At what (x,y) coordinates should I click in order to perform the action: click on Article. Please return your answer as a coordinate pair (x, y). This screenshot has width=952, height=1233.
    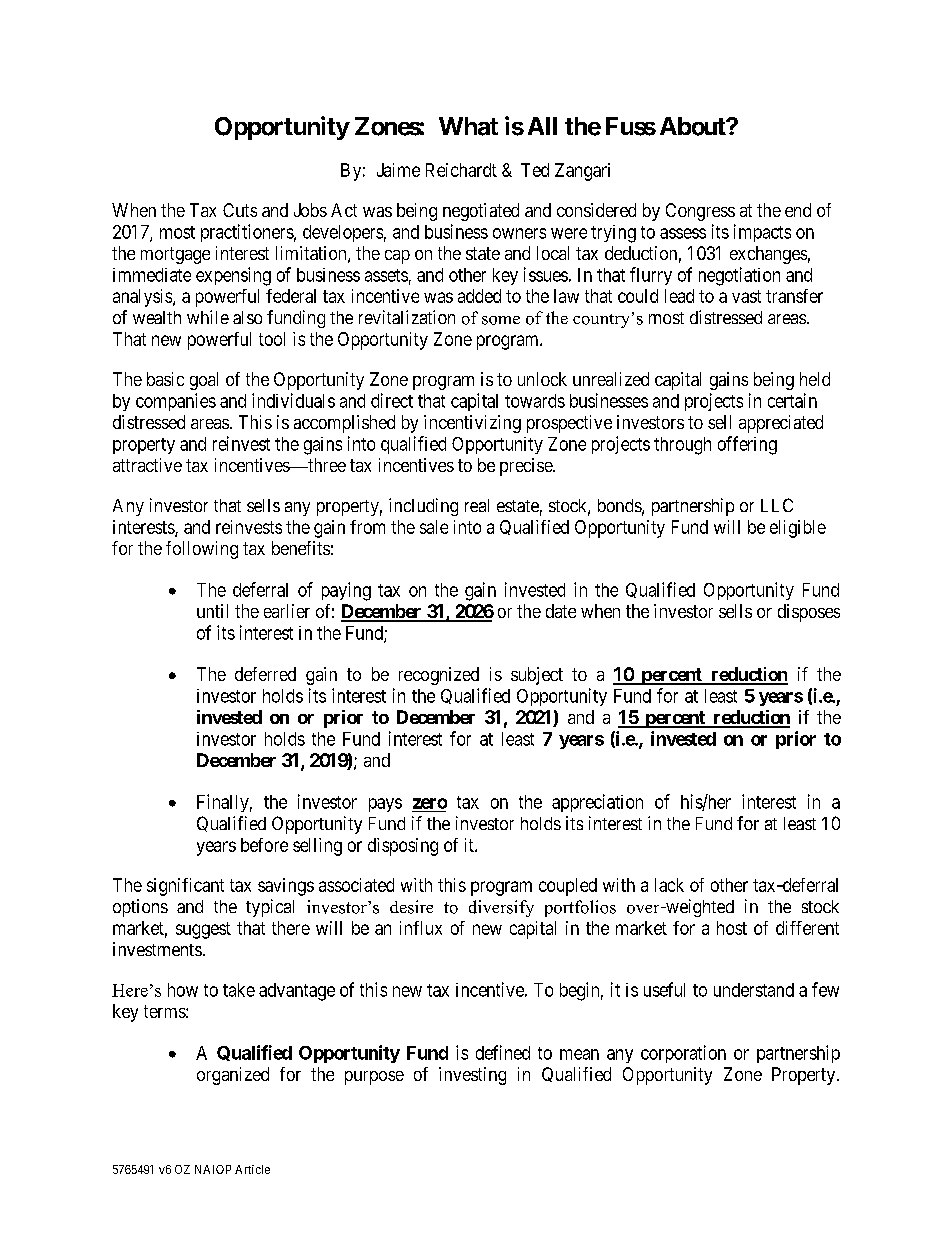
    Looking at the image, I should click on (252, 1169).
